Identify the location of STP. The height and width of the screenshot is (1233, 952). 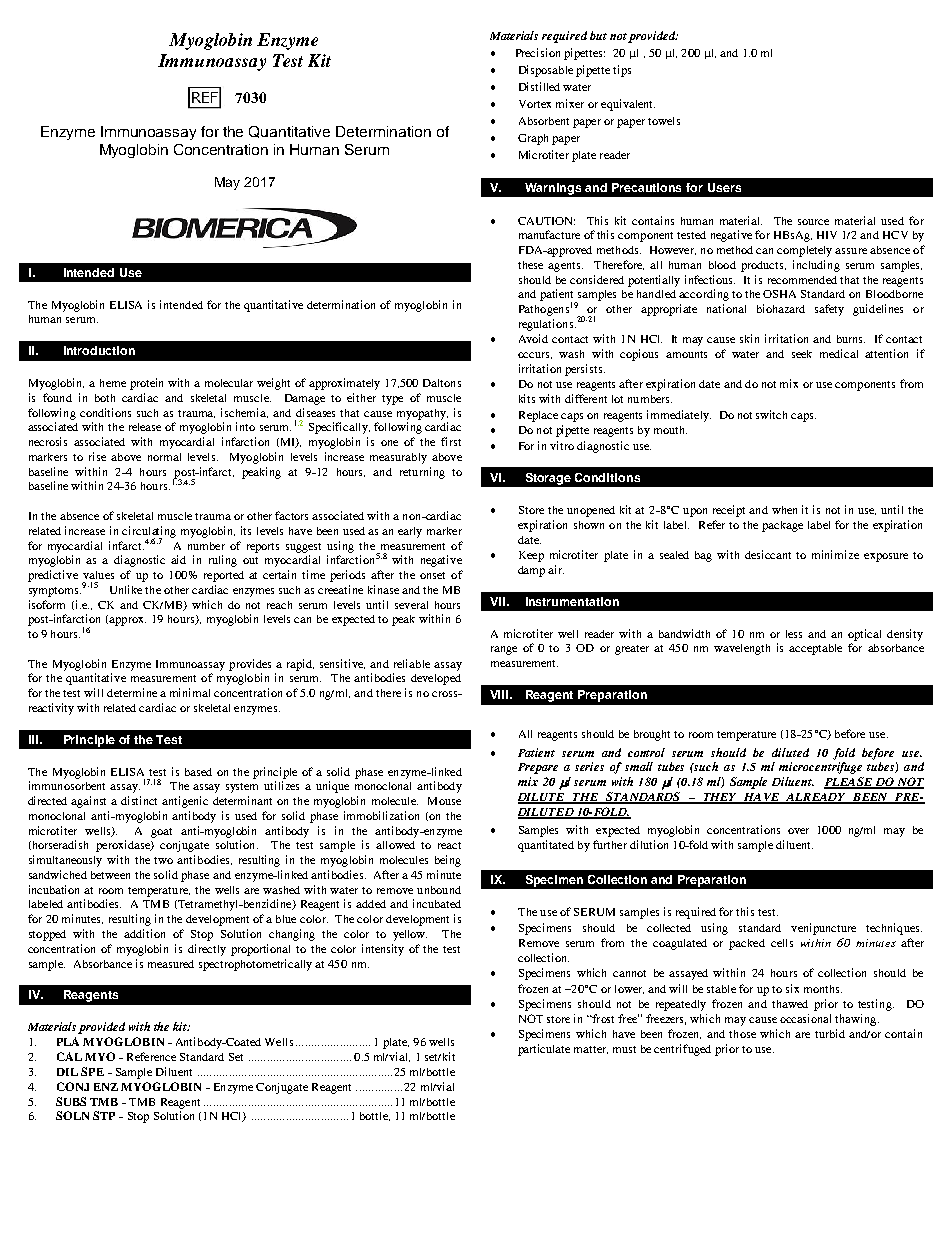
(104, 1115).
